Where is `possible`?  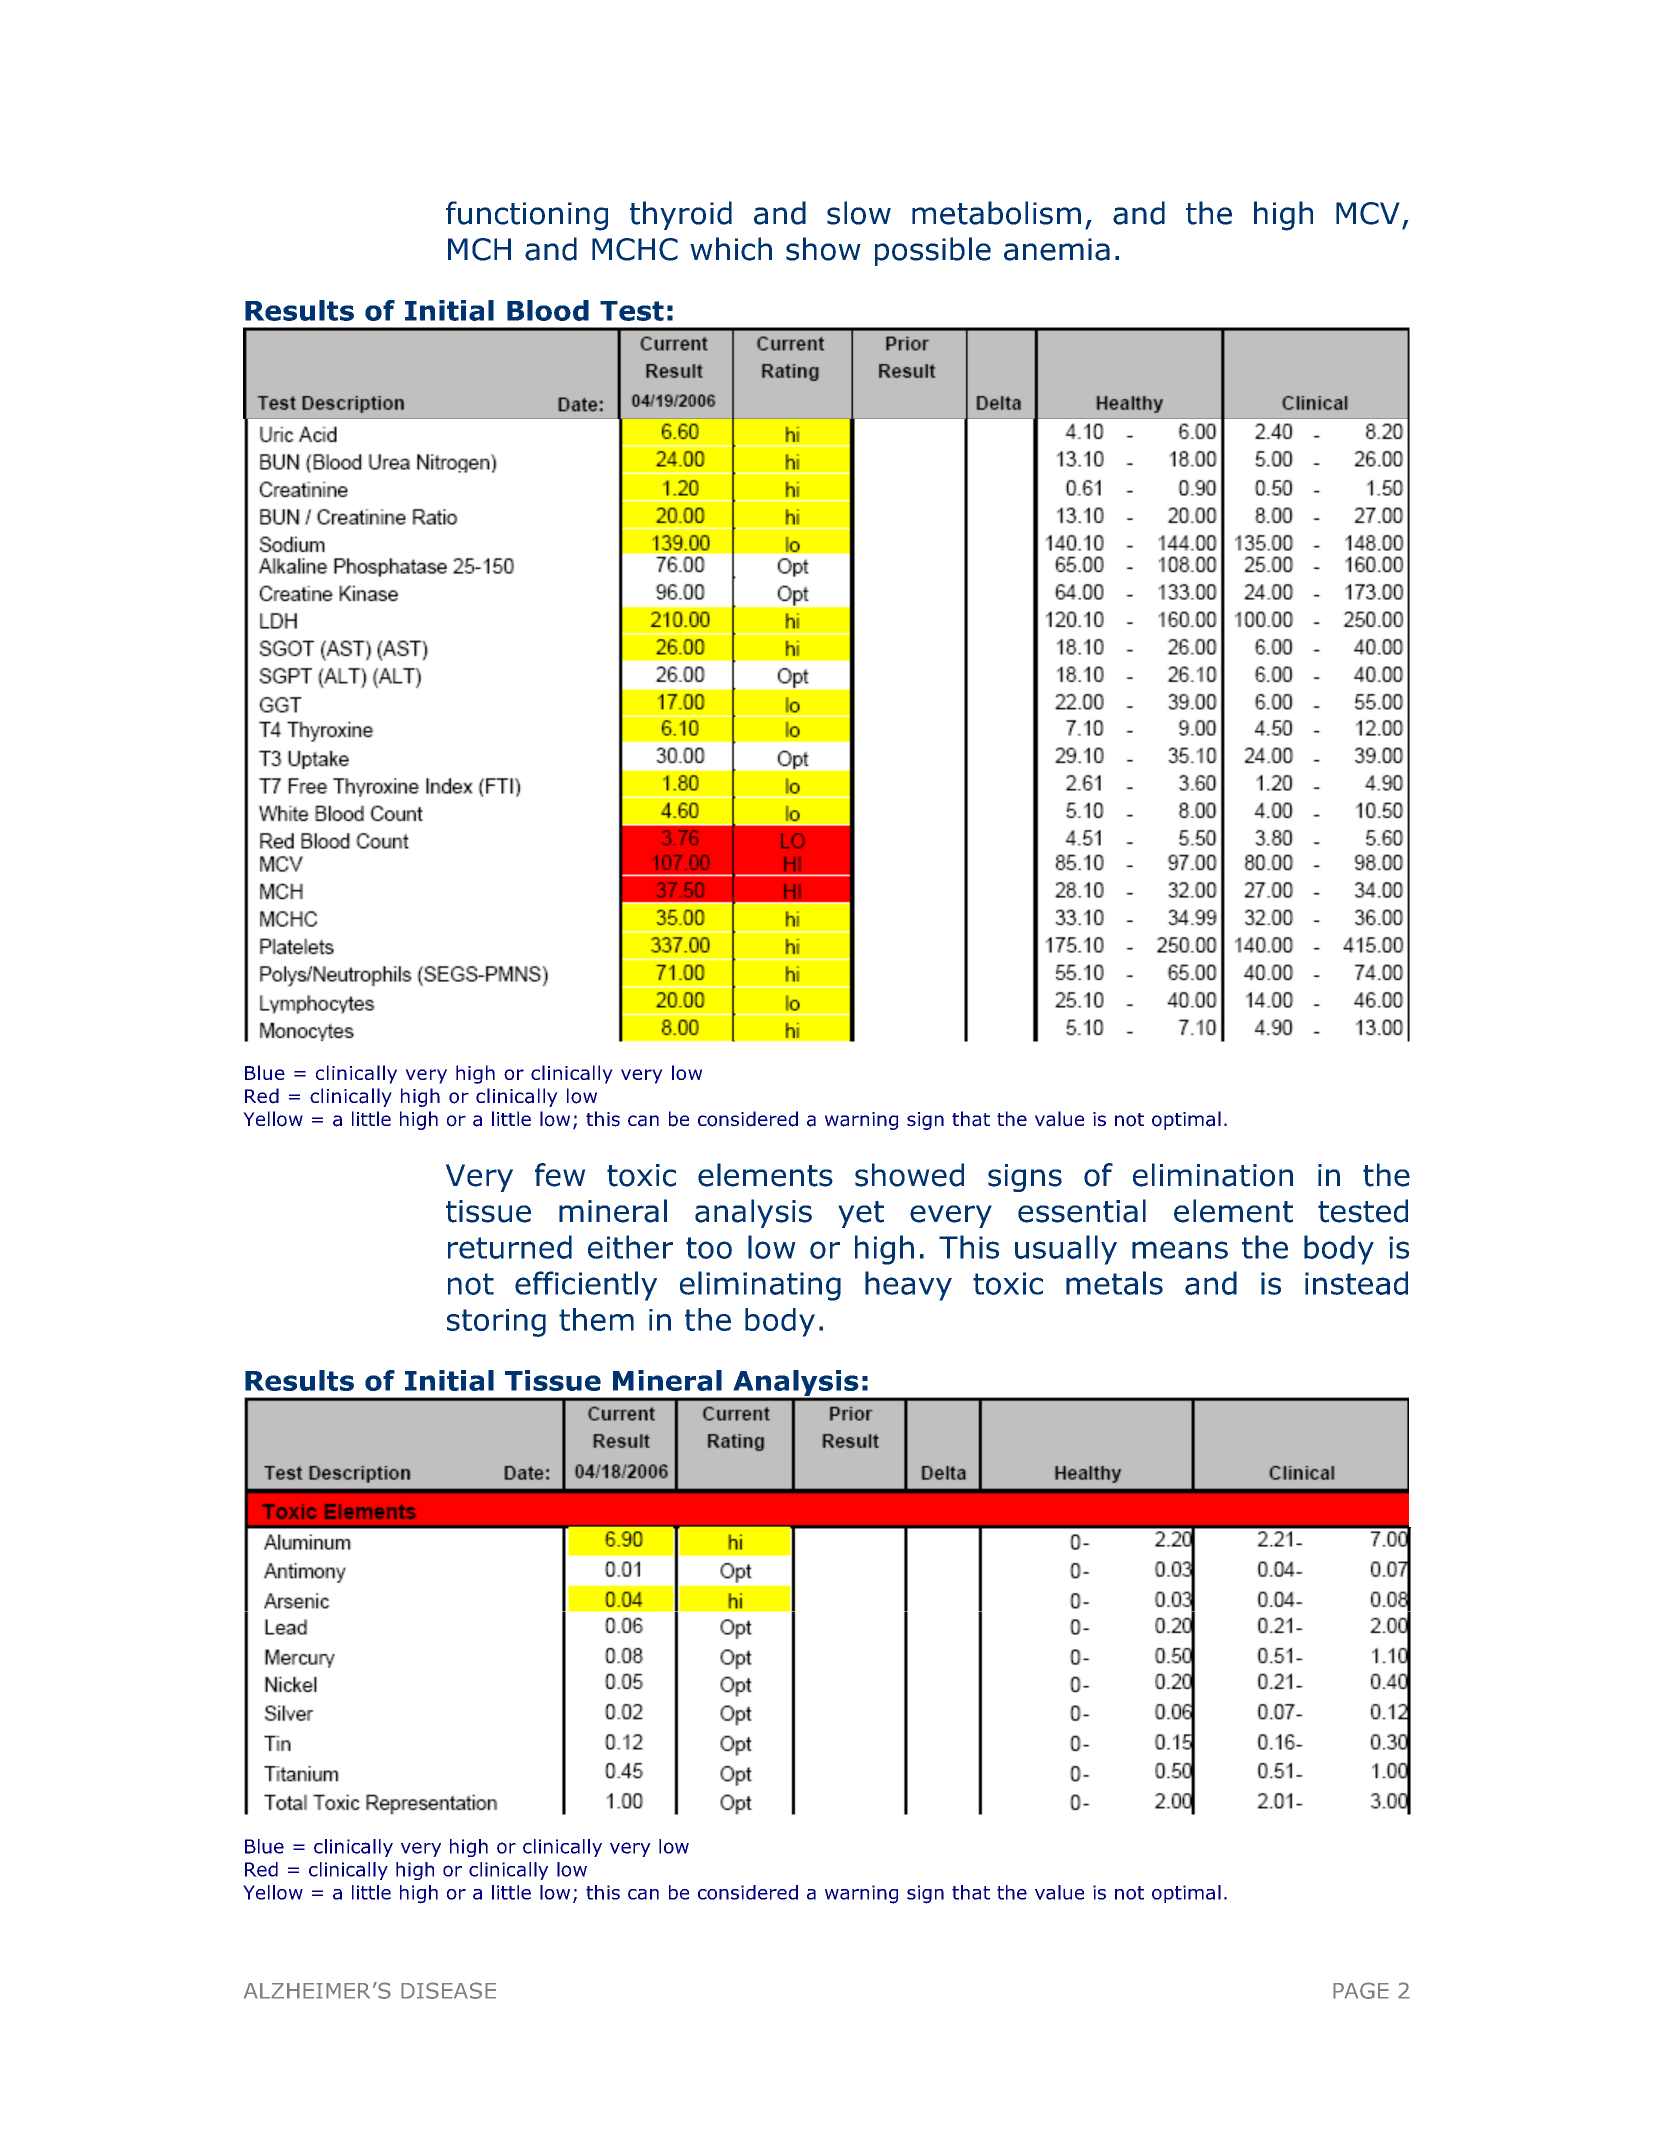 possible is located at coordinates (933, 251).
